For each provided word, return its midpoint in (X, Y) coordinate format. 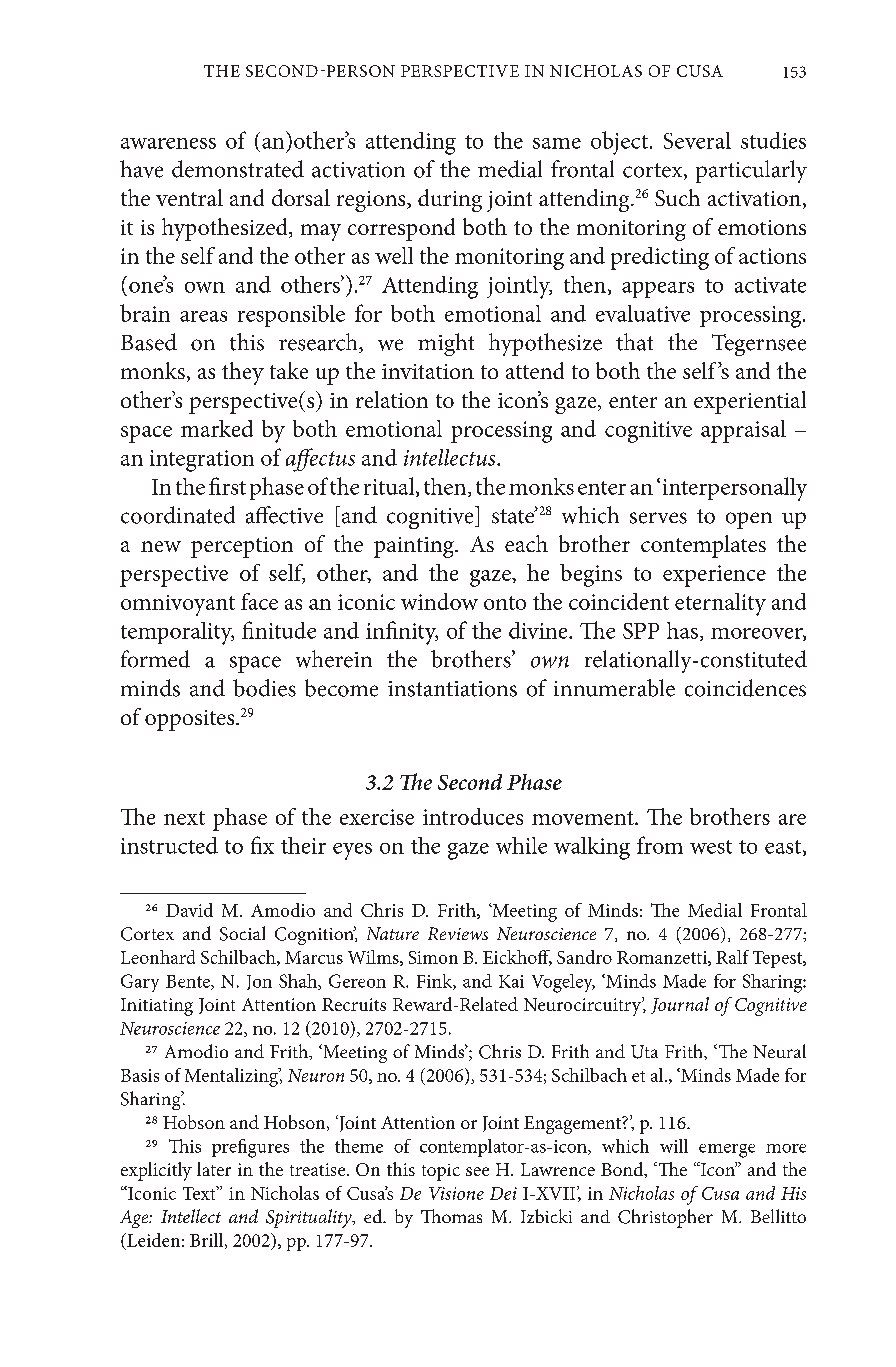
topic (441, 1172)
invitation (428, 371)
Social (242, 933)
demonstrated (238, 169)
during (450, 200)
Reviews (458, 933)
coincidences (745, 688)
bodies (264, 688)
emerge (727, 1151)
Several (697, 140)
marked (217, 428)
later (214, 1169)
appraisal (743, 431)
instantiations (452, 689)
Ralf (732, 957)
